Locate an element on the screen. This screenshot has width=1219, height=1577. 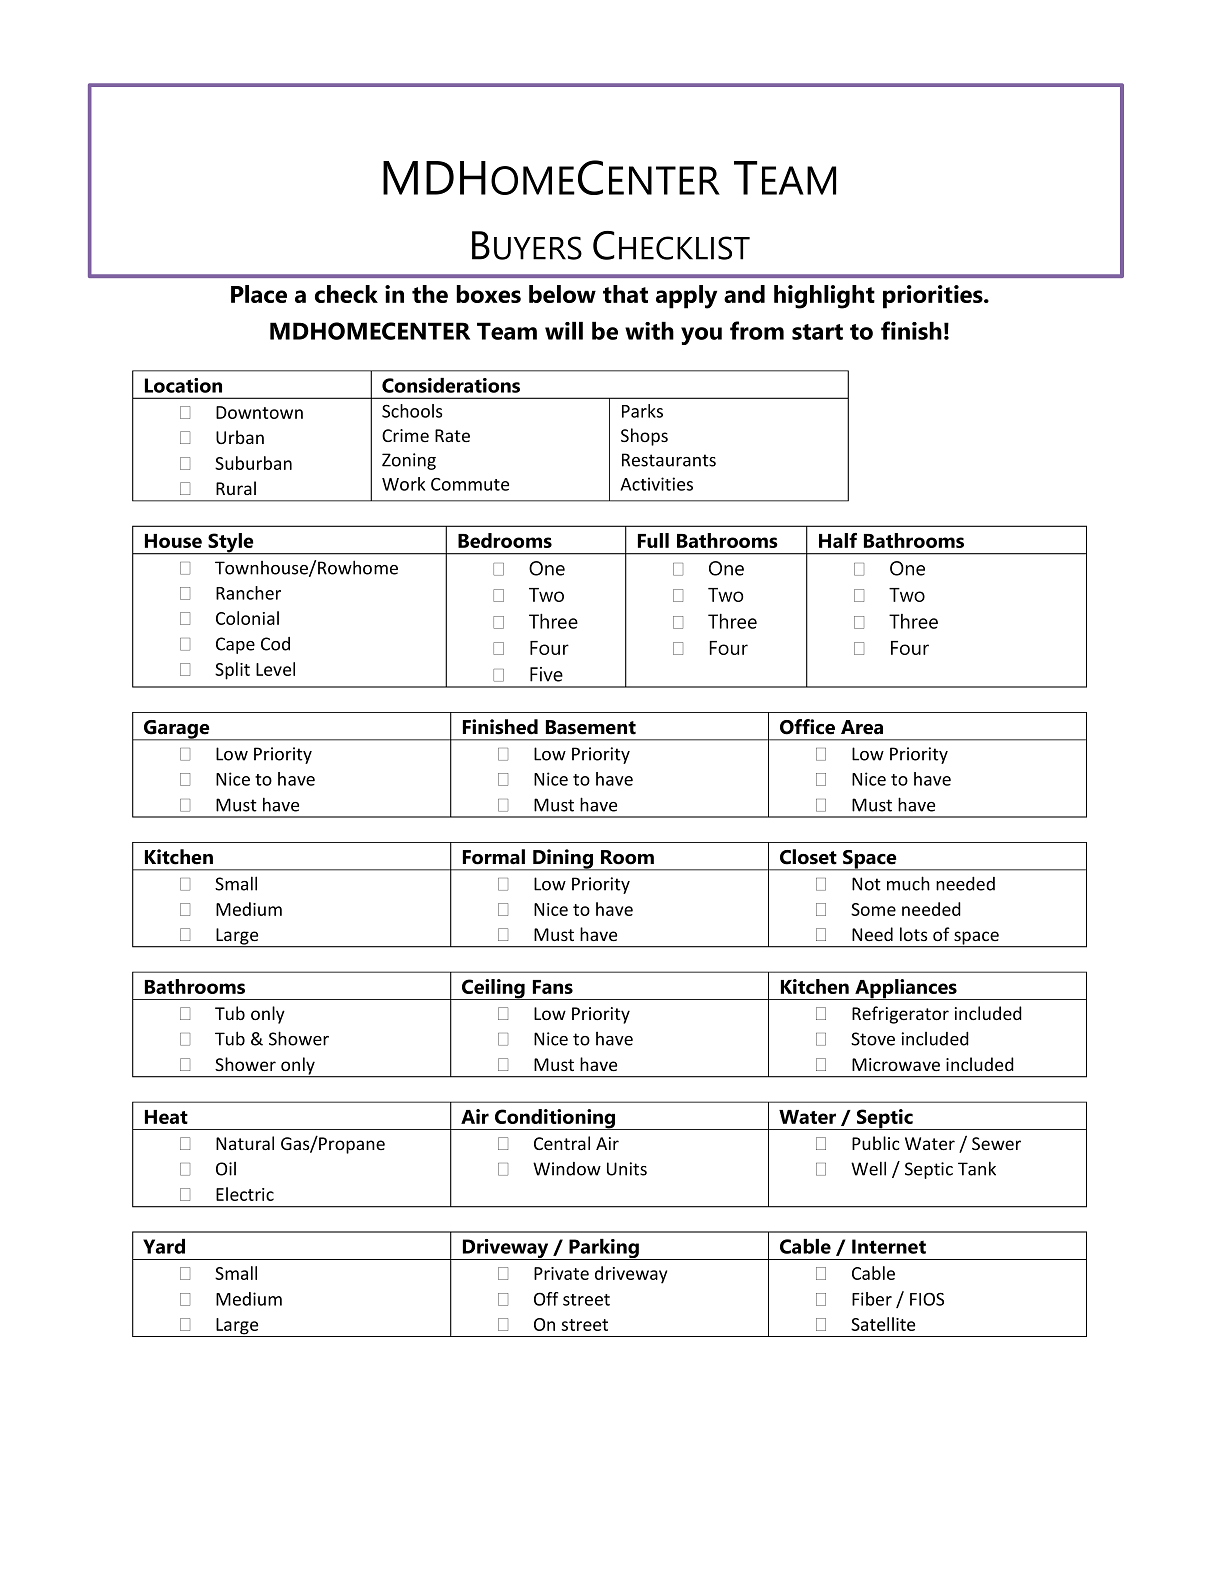
priorities is located at coordinates (934, 297).
